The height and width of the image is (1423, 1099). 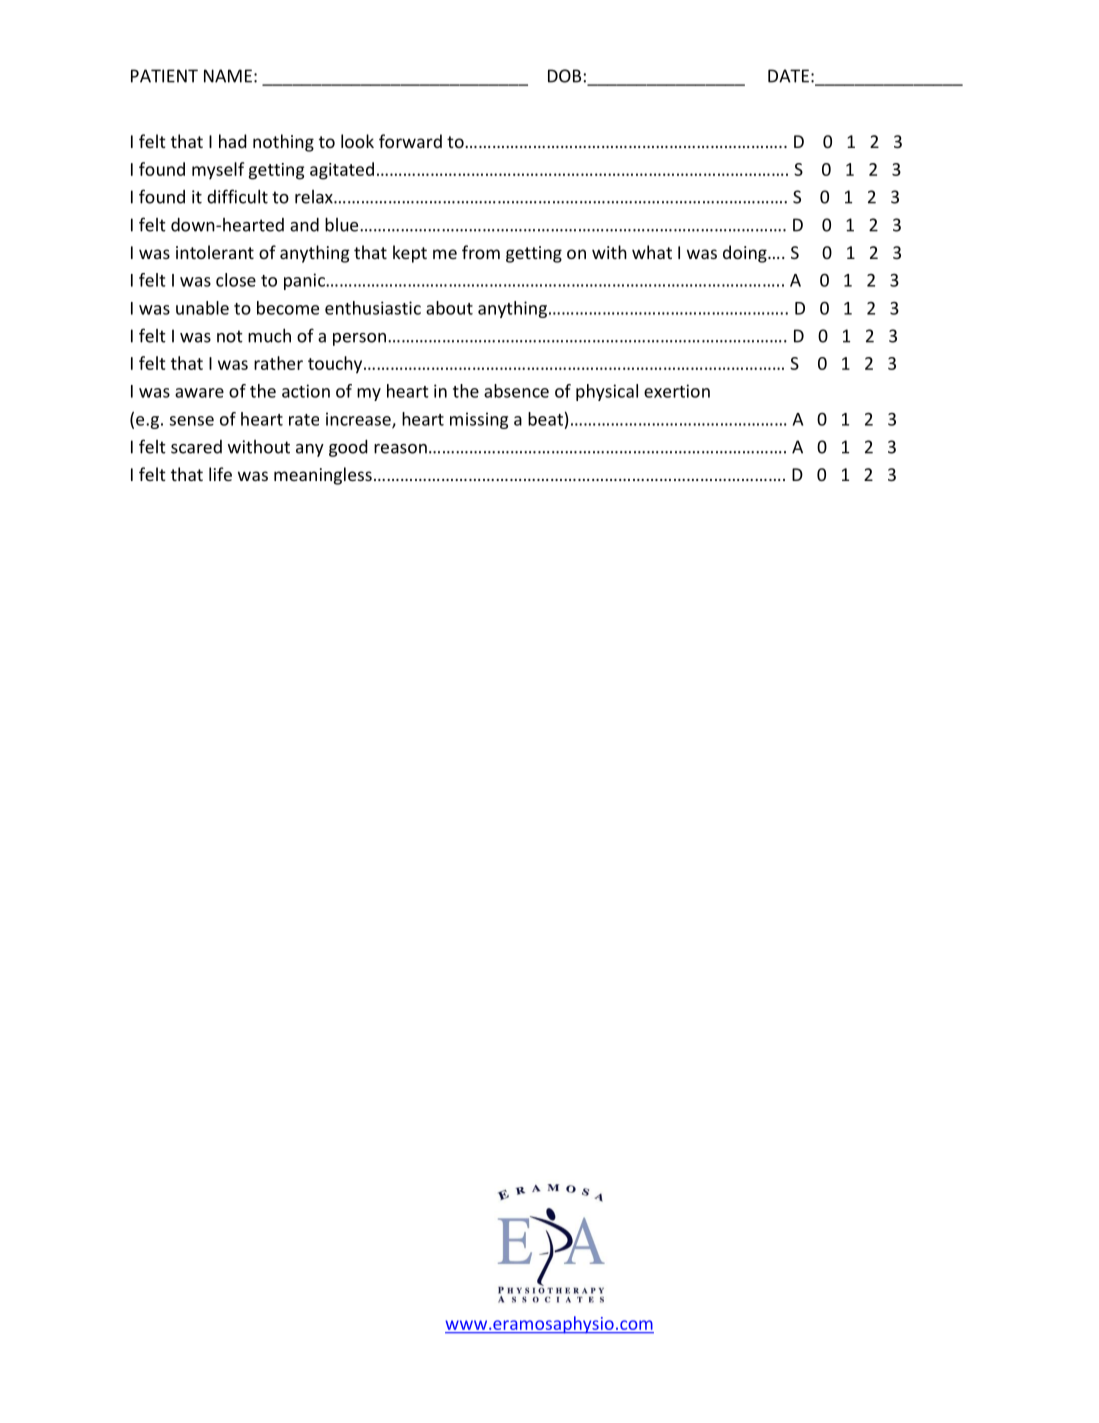 What do you see at coordinates (357, 141) in the image?
I see `look` at bounding box center [357, 141].
